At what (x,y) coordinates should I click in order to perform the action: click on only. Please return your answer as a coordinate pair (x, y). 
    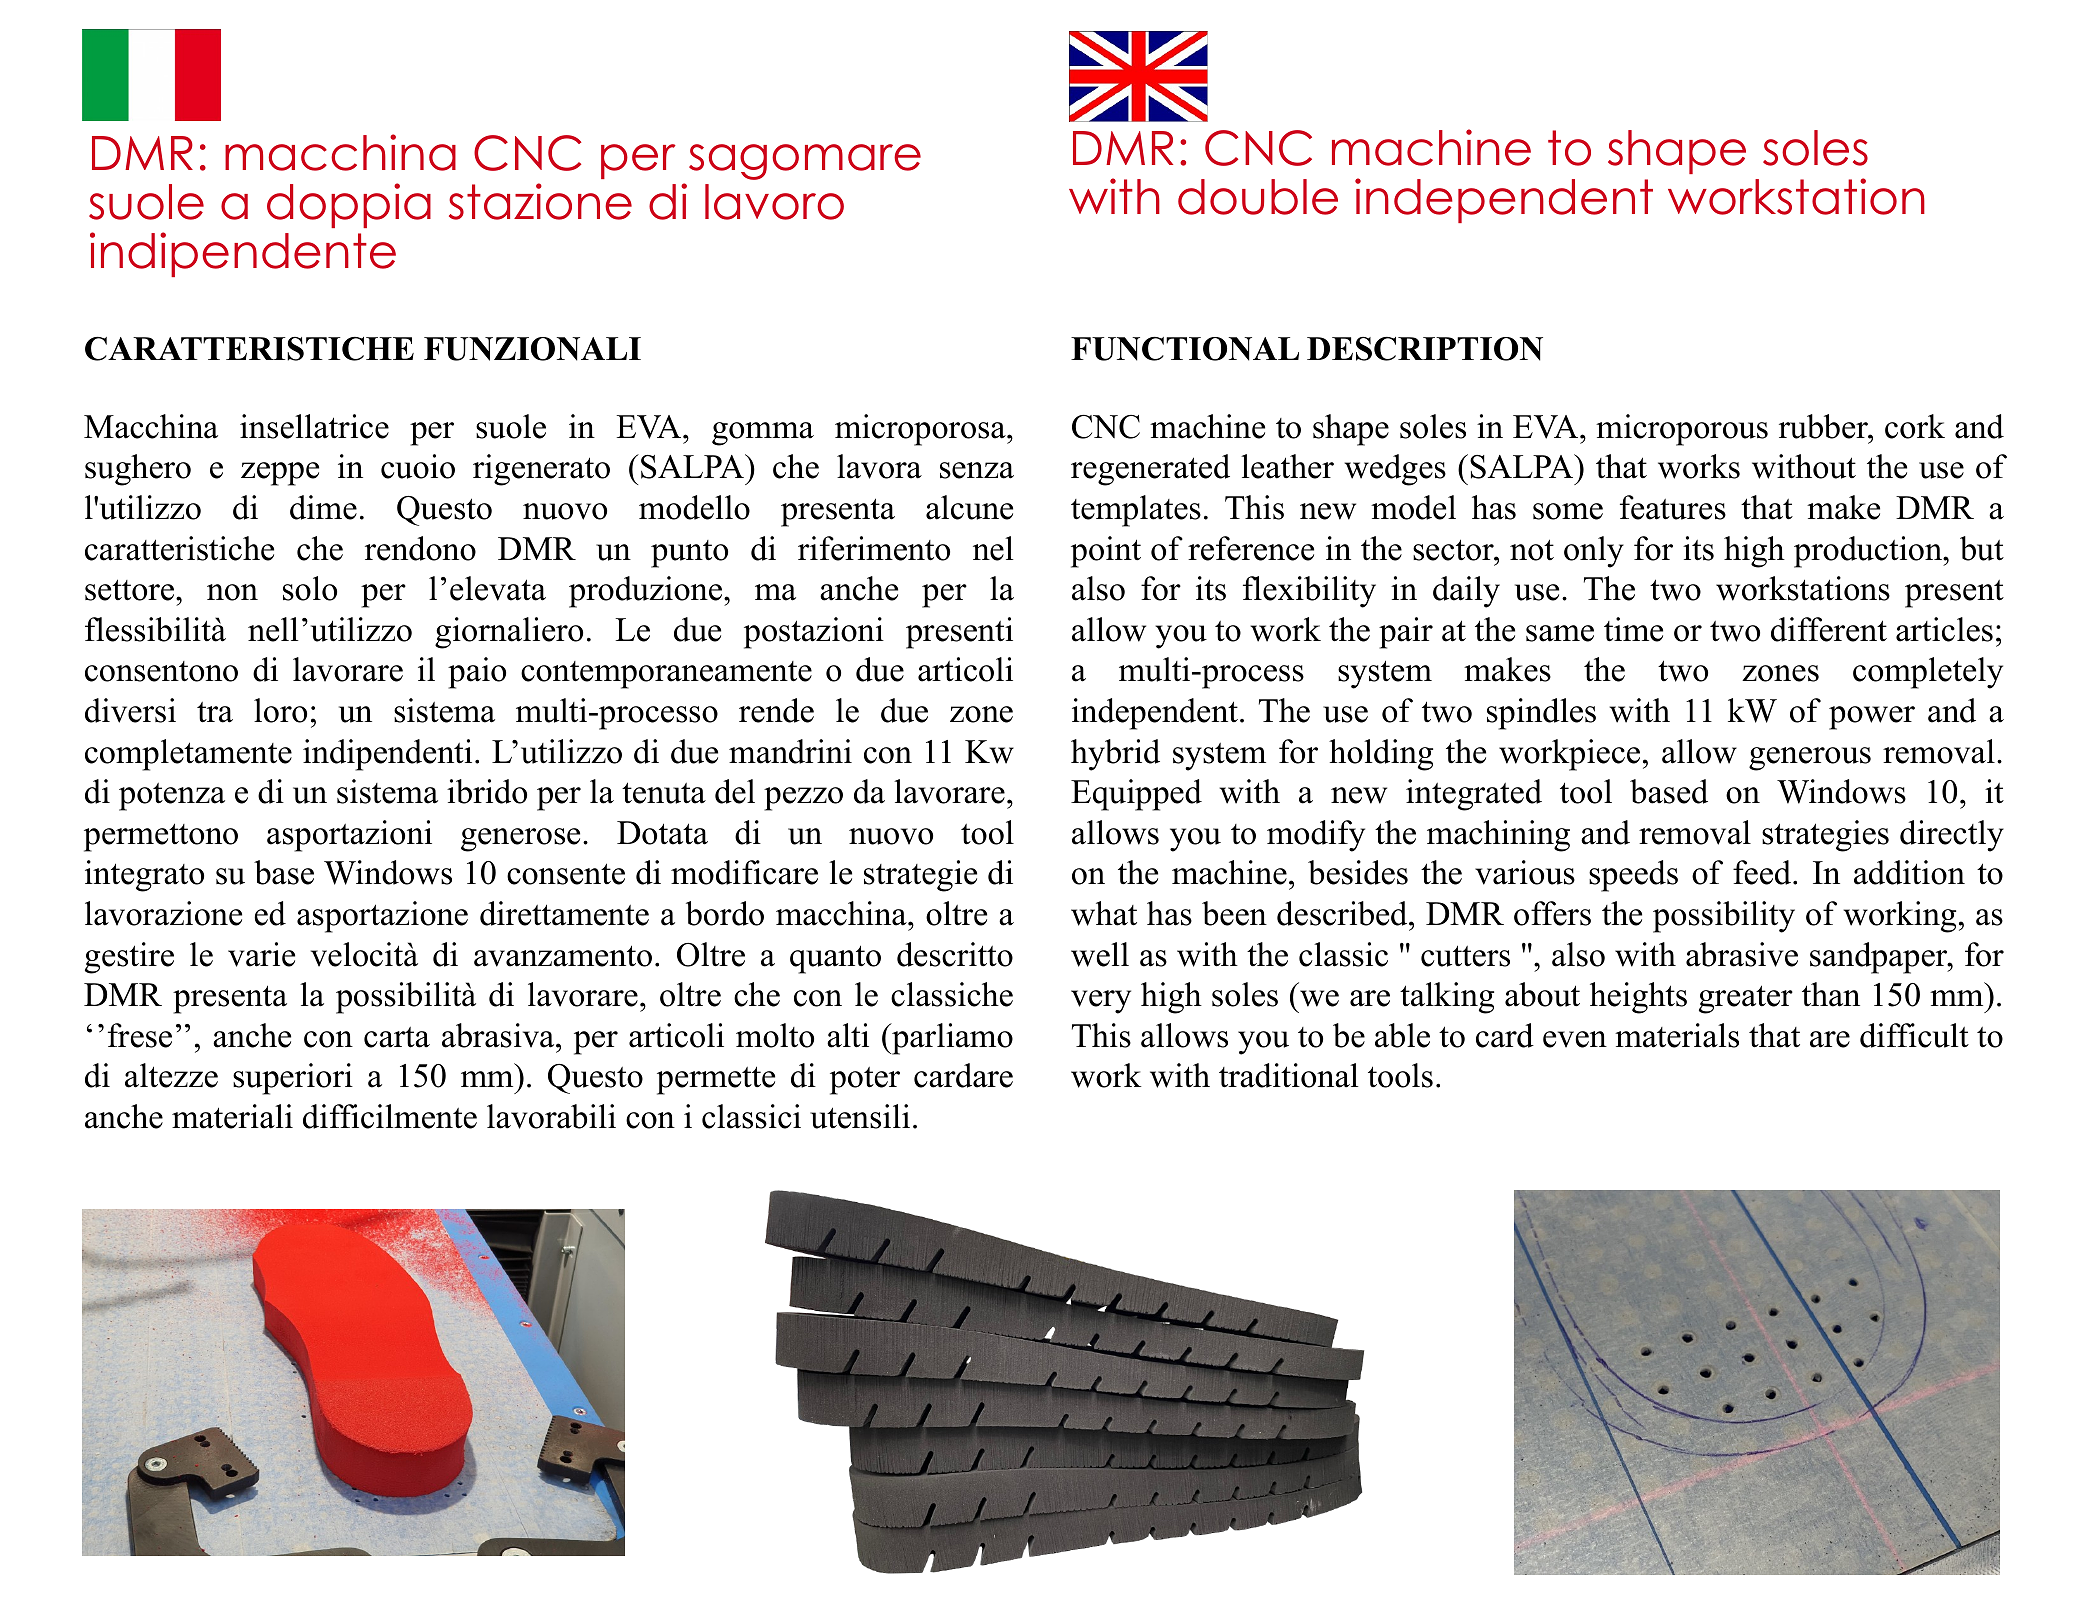
    Looking at the image, I should click on (1594, 552).
